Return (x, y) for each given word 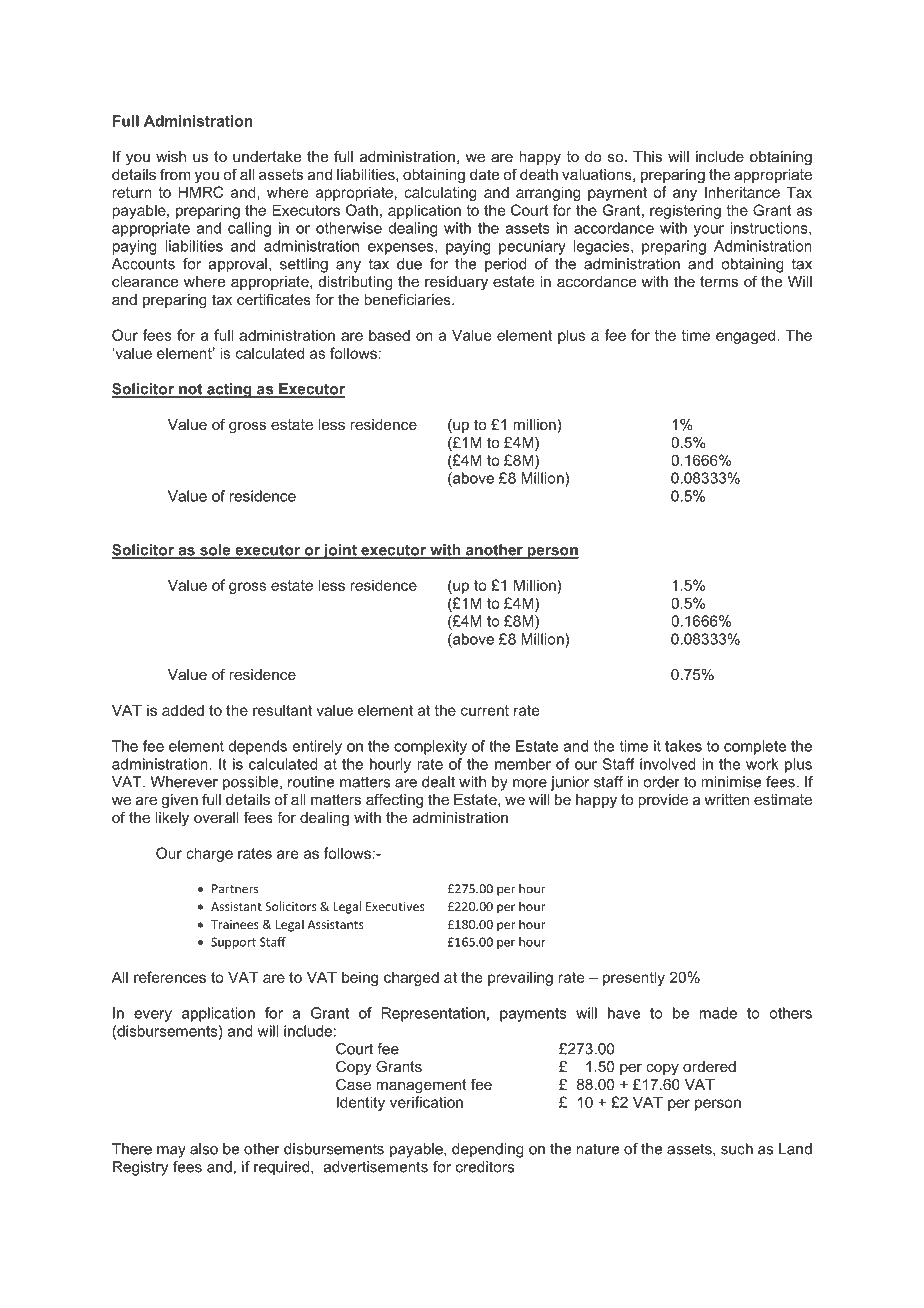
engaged (745, 336)
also (204, 1149)
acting (229, 390)
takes (683, 746)
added (183, 710)
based (389, 335)
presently (634, 978)
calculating (440, 193)
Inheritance (742, 192)
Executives (395, 906)
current (485, 710)
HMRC (200, 192)
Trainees (235, 924)
